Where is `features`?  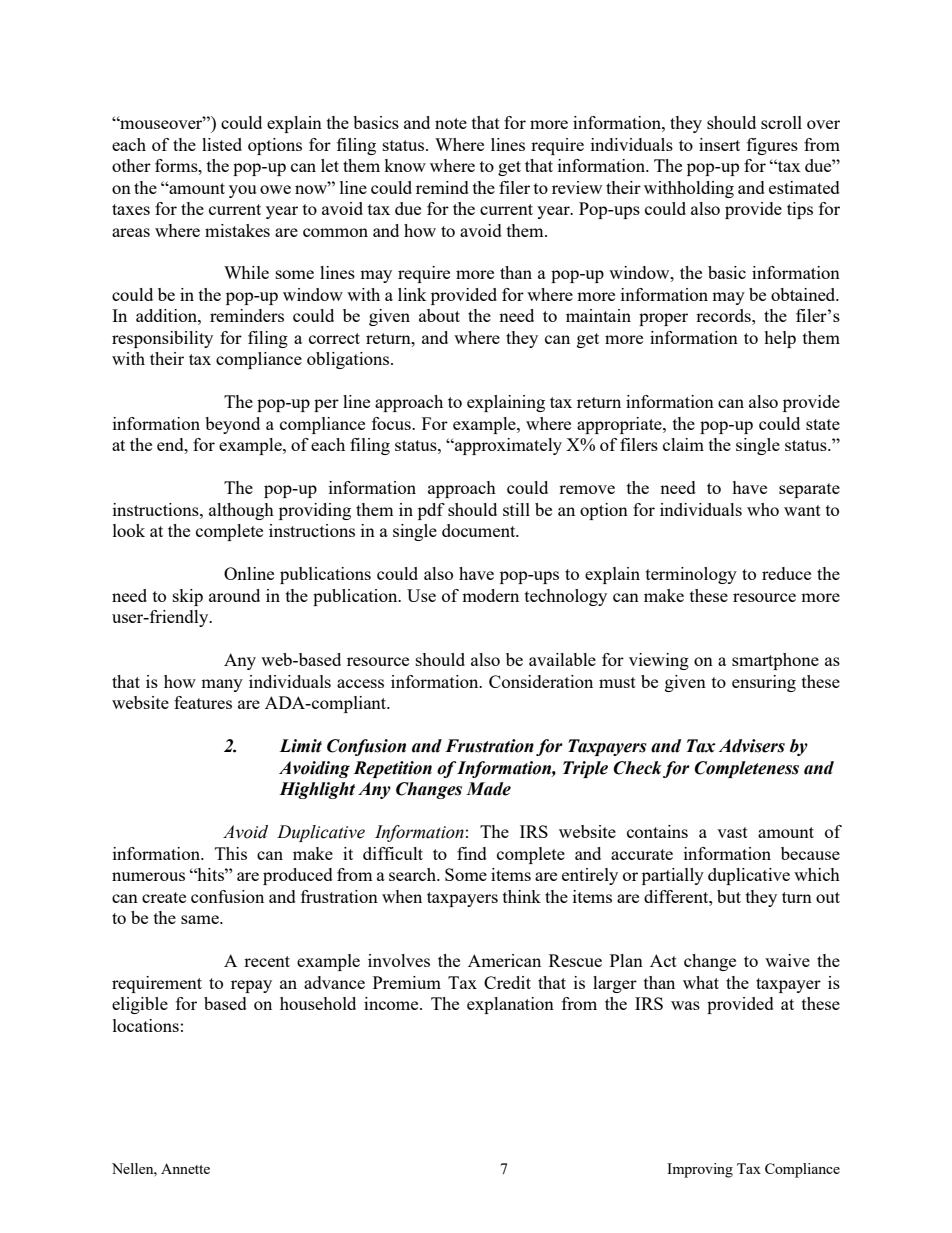 features is located at coordinates (203, 702).
